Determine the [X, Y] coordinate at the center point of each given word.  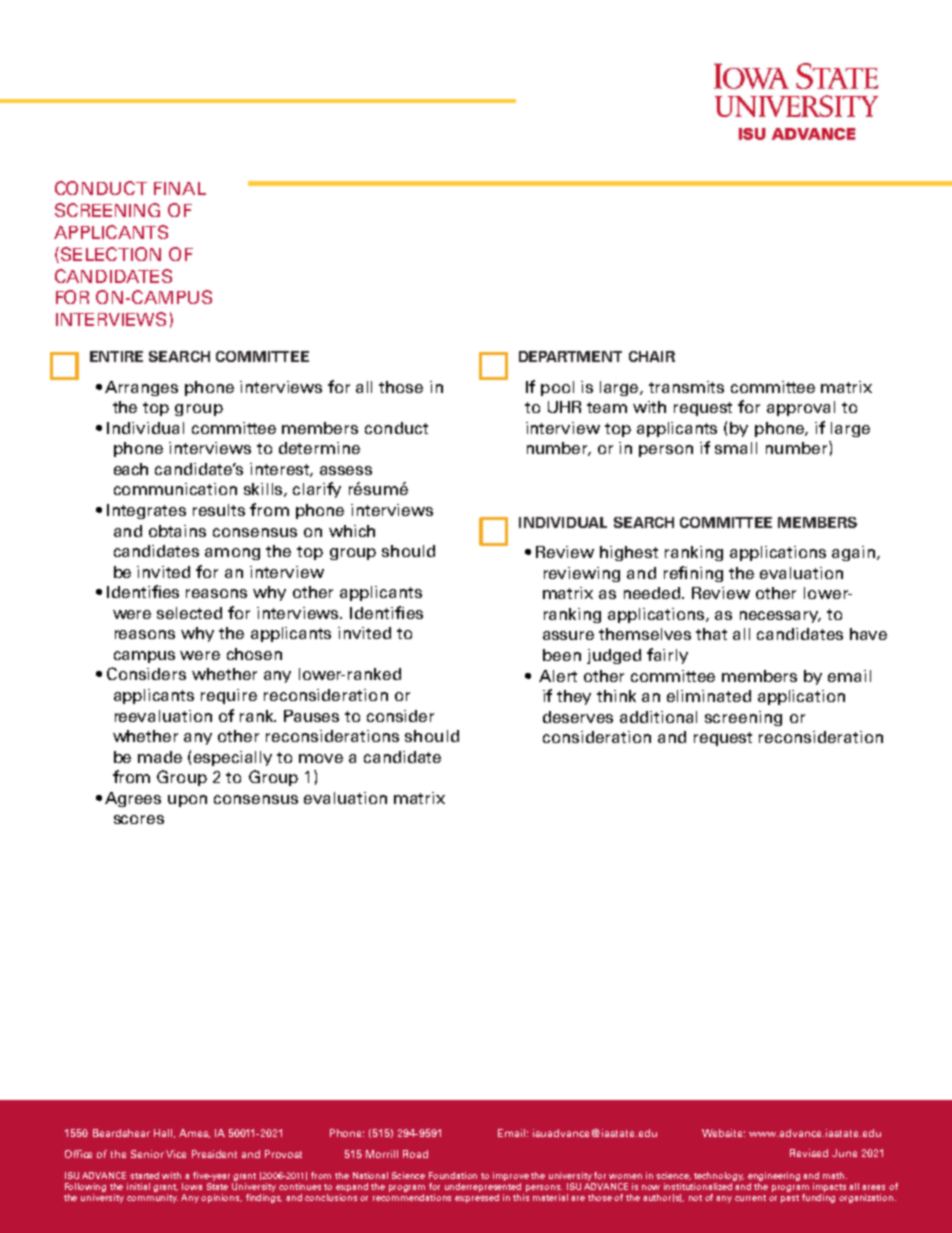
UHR [564, 407]
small [736, 448]
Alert [558, 676]
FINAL [180, 188]
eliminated [709, 696]
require [229, 696]
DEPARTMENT [570, 356]
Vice [176, 1154]
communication [175, 489]
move [321, 758]
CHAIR [652, 356]
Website [723, 1133]
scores [139, 819]
